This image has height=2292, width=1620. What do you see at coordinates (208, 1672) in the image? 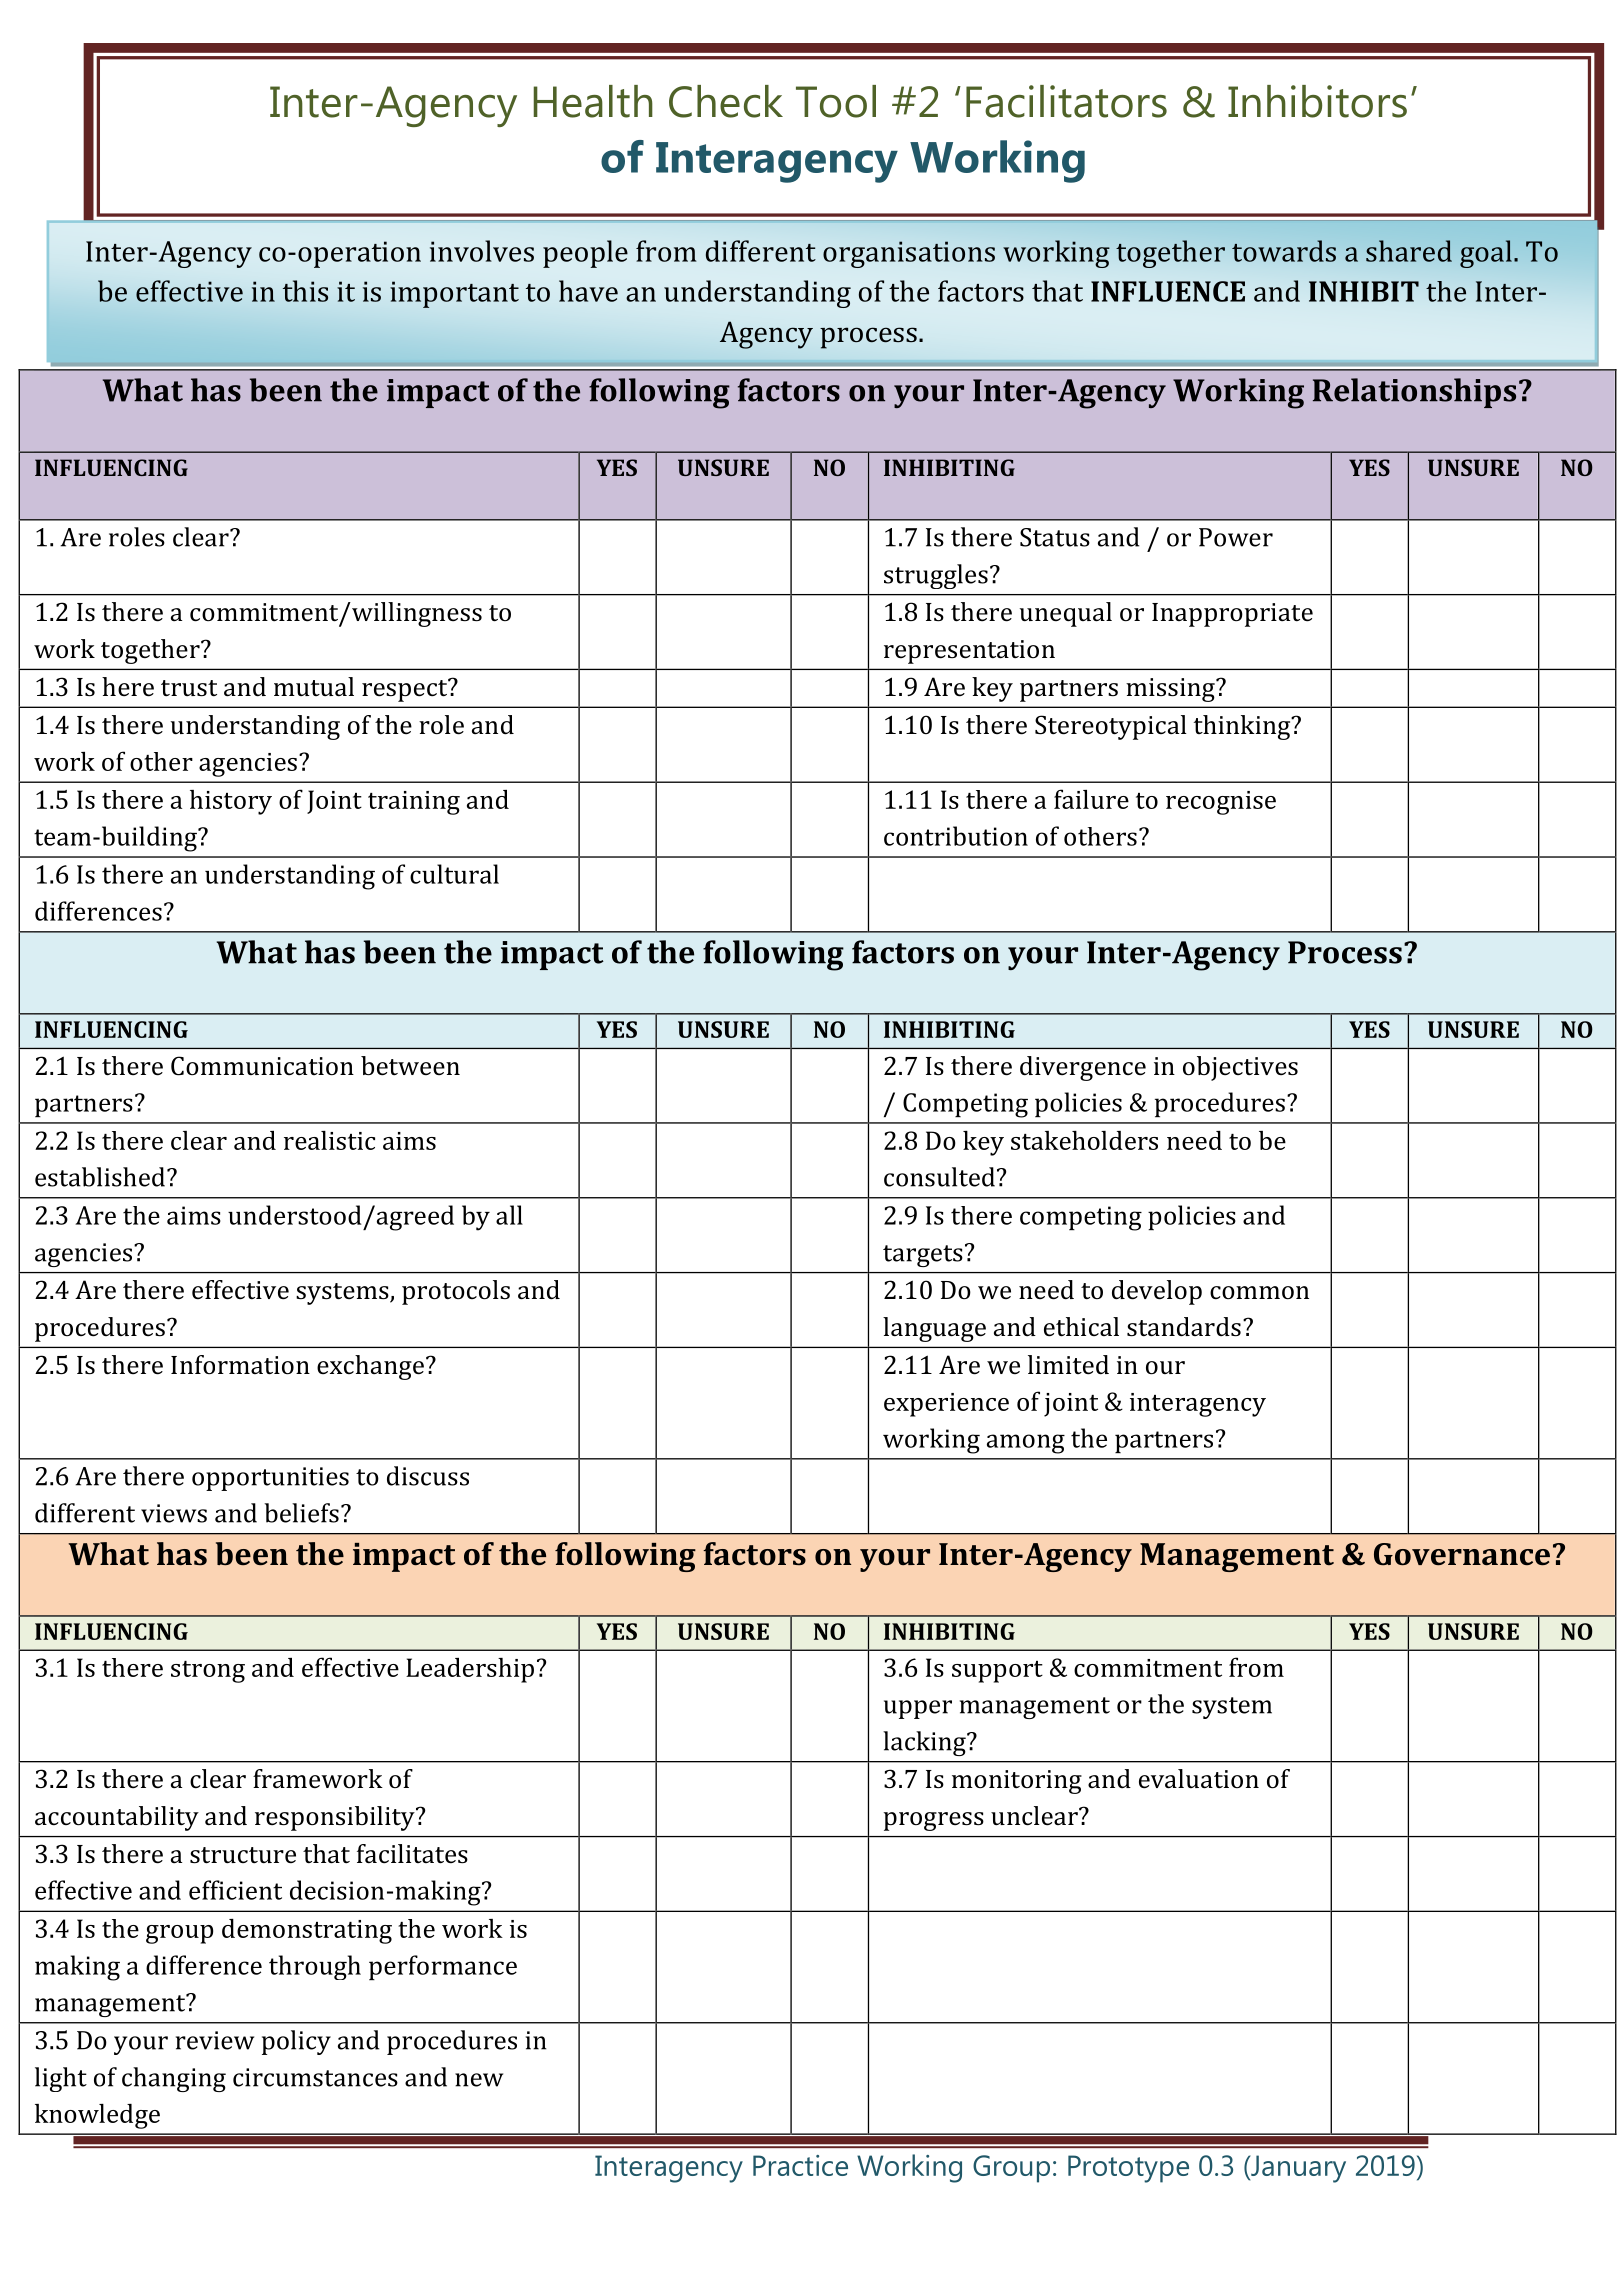
I see `strong` at bounding box center [208, 1672].
